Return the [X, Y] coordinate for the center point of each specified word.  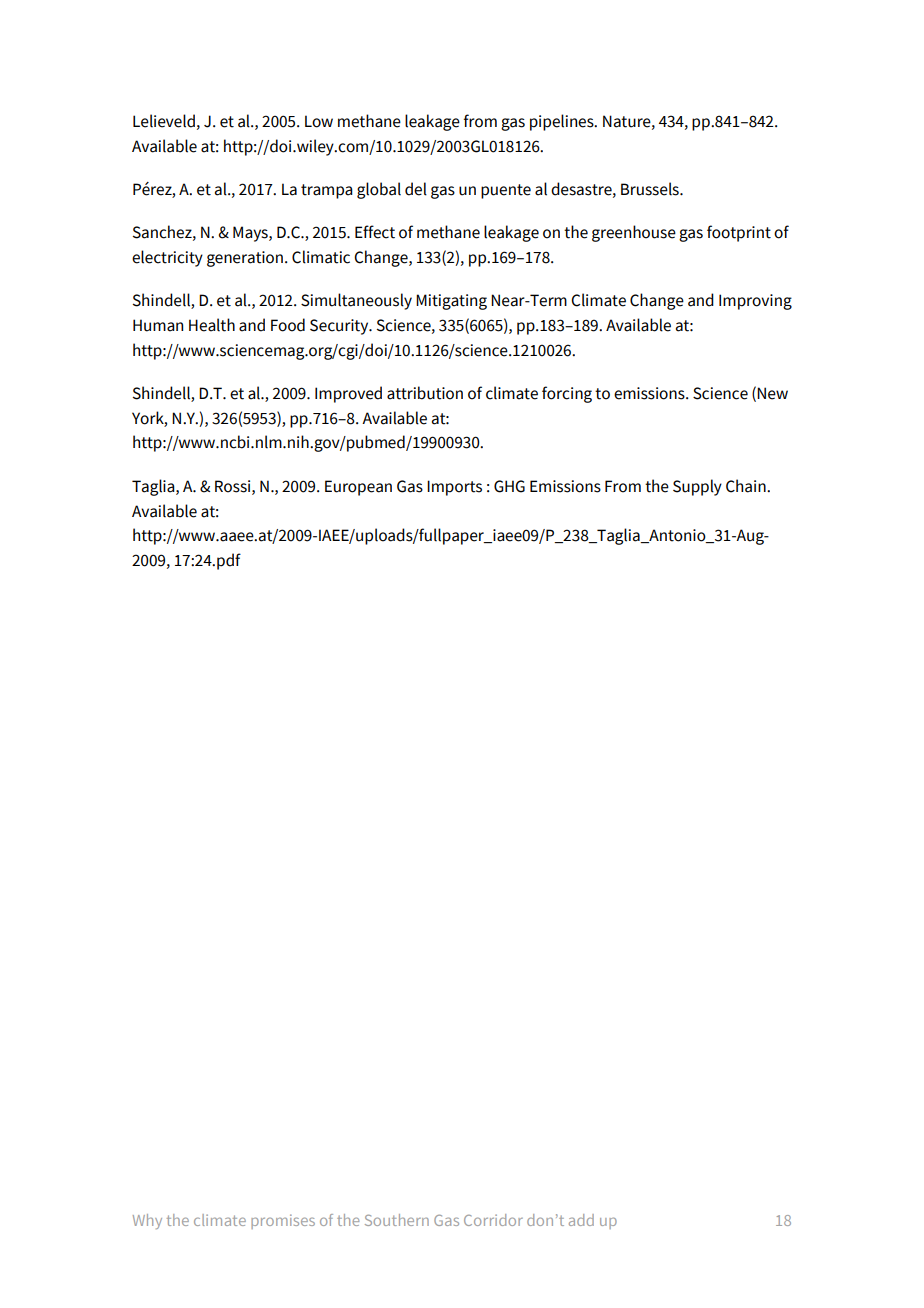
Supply [697, 487]
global [379, 190]
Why [147, 1221]
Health [212, 325]
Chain [747, 486]
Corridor [493, 1220]
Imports [454, 488]
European [358, 488]
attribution [425, 393]
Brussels [651, 189]
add [581, 1220]
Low [319, 121]
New [772, 393]
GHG [509, 486]
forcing [567, 394]
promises [283, 1221]
